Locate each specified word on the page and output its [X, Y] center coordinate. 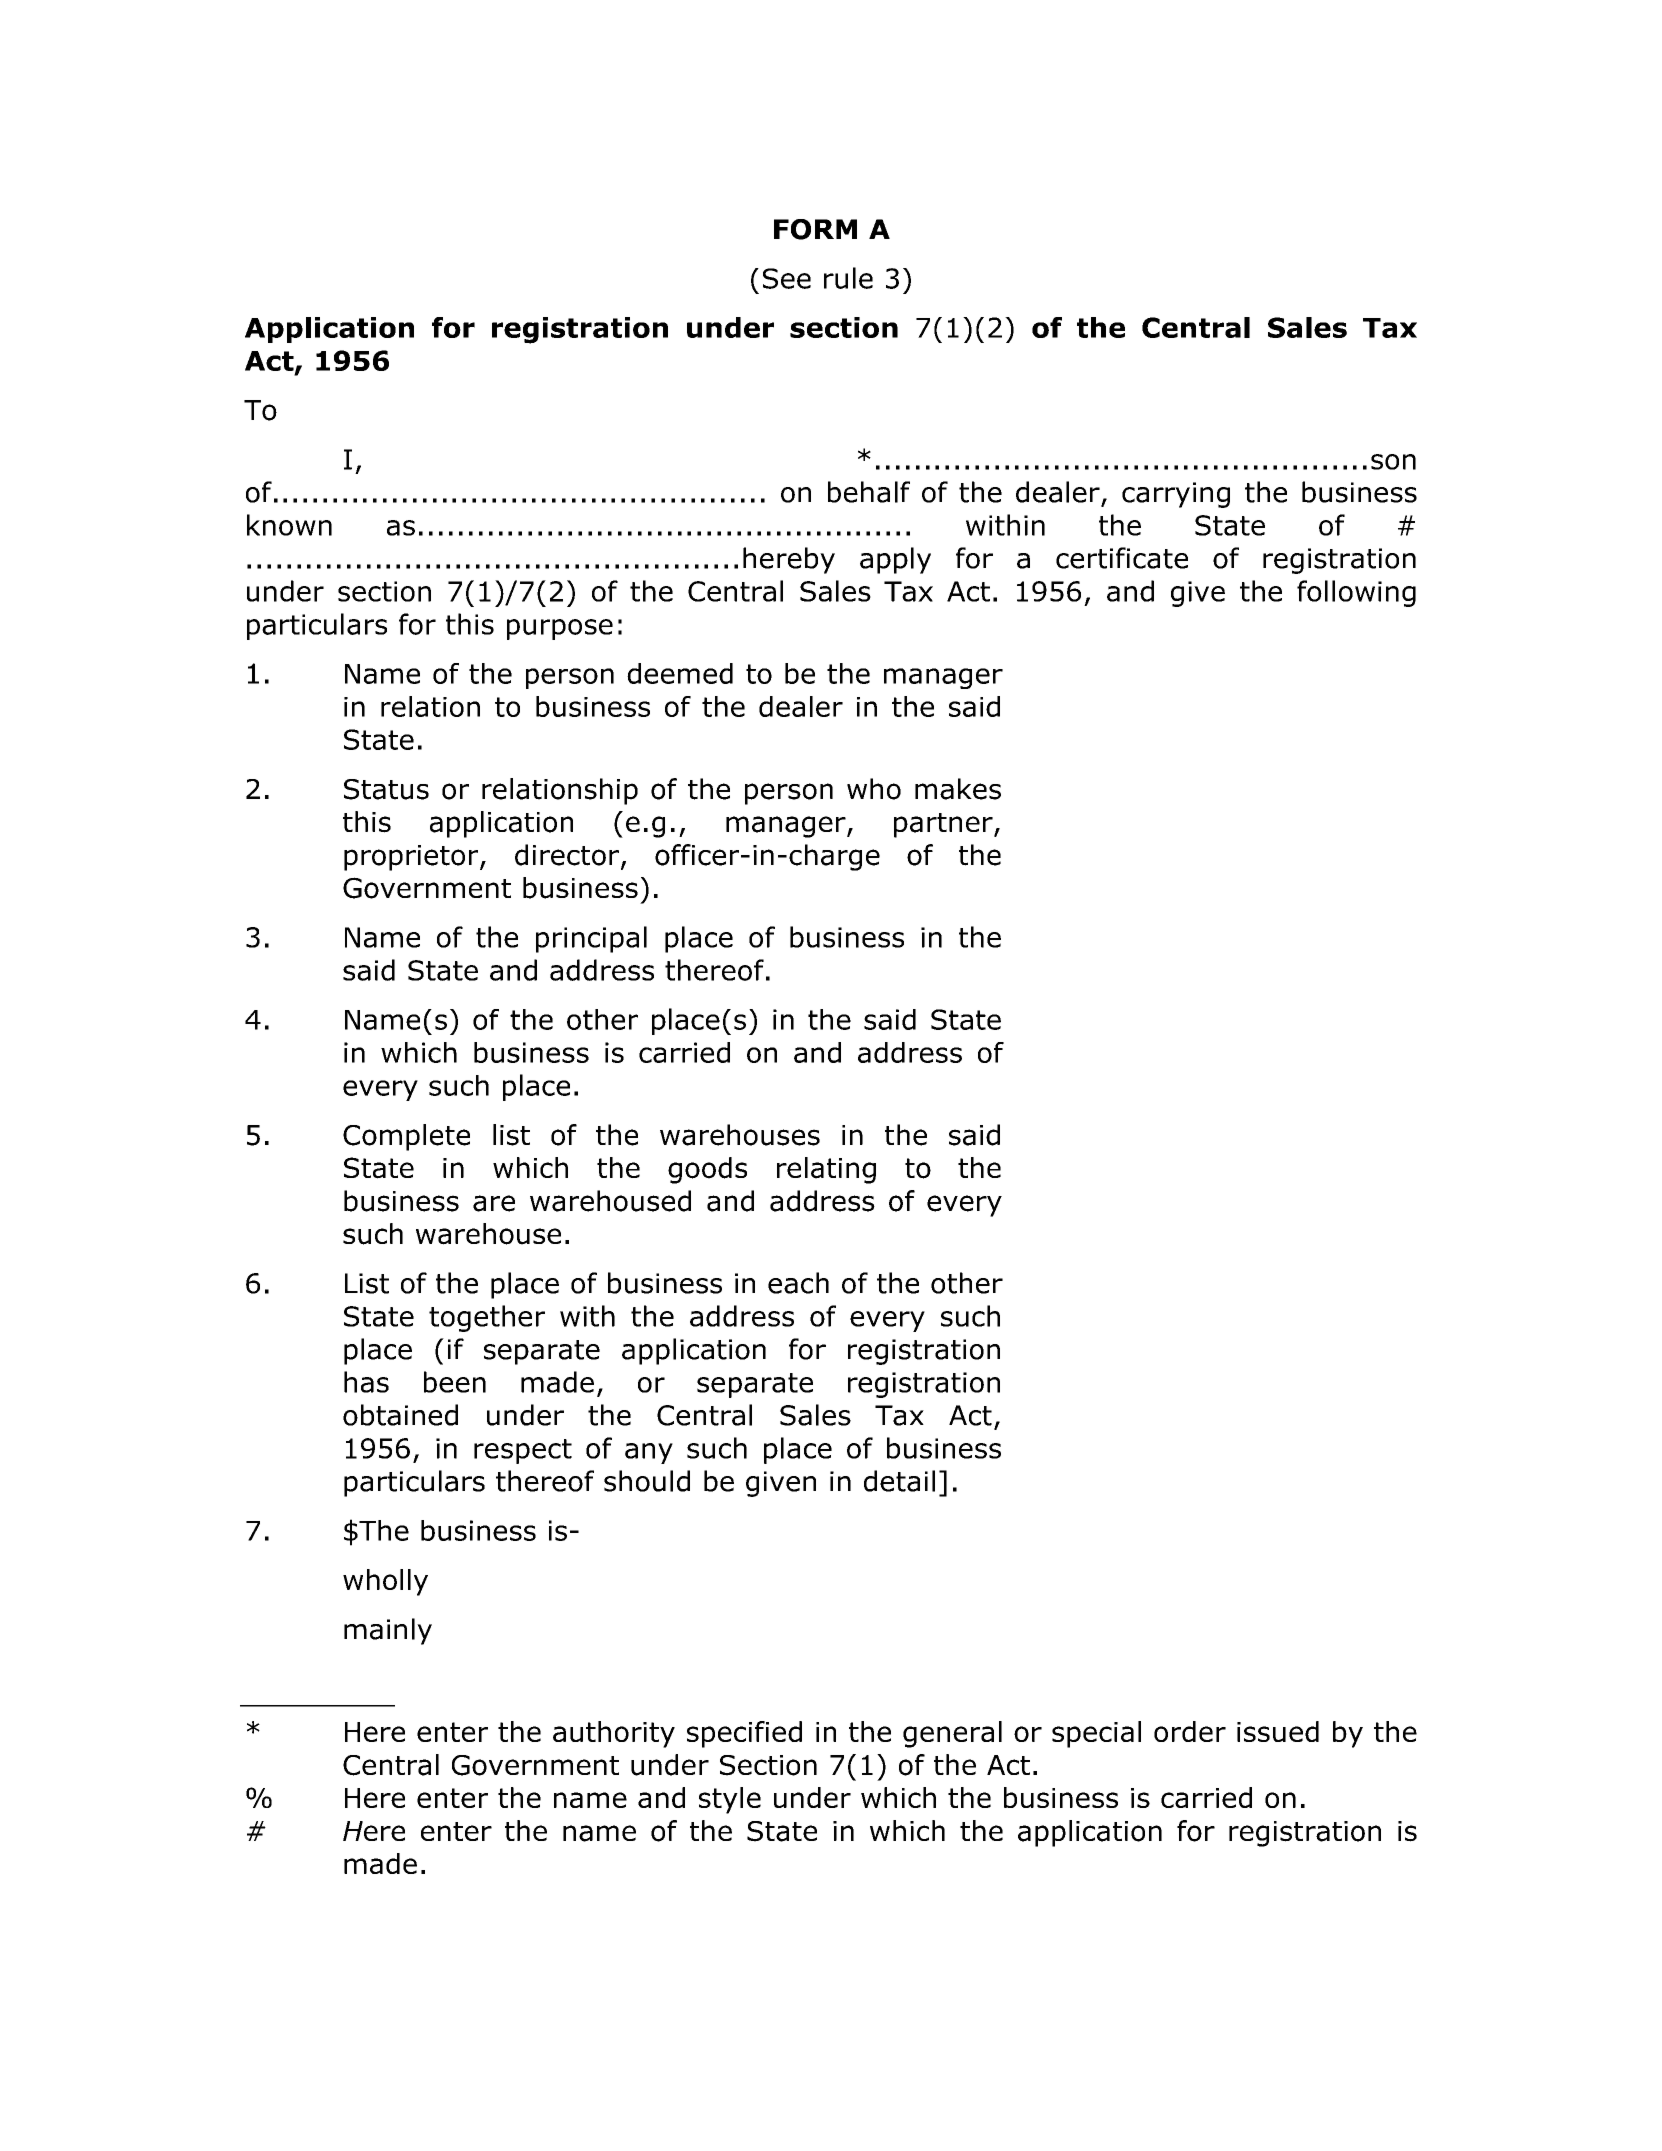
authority [614, 1734]
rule [848, 278]
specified [744, 1734]
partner [944, 825]
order [1190, 1731]
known [289, 525]
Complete [406, 1137]
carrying [1176, 495]
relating [826, 1170]
